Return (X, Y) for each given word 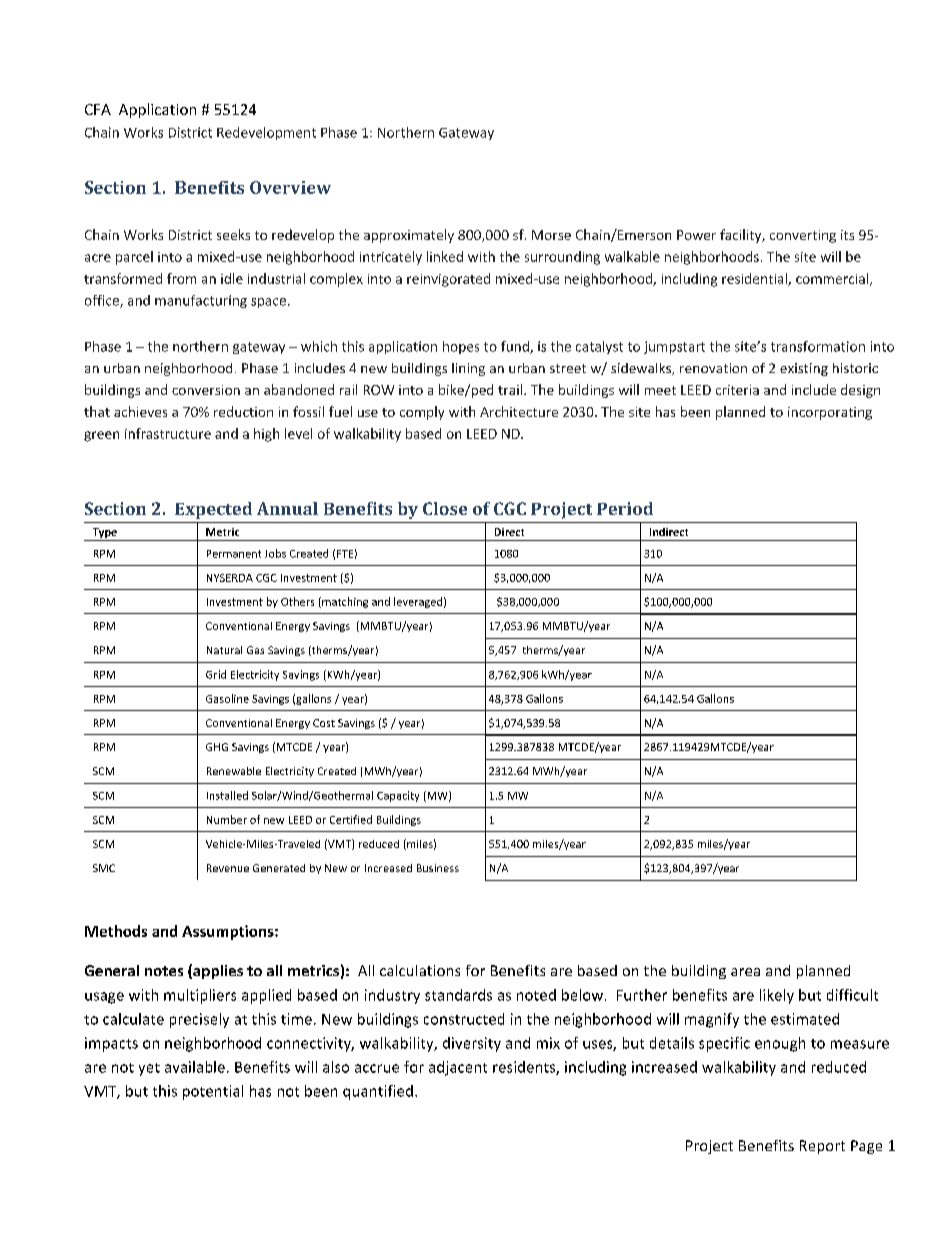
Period (625, 508)
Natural (224, 650)
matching (344, 602)
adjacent (458, 1068)
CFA (98, 109)
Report (822, 1147)
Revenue (228, 868)
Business (438, 868)
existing (804, 369)
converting (803, 236)
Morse (551, 235)
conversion (206, 390)
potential (213, 1092)
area (745, 972)
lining (468, 369)
